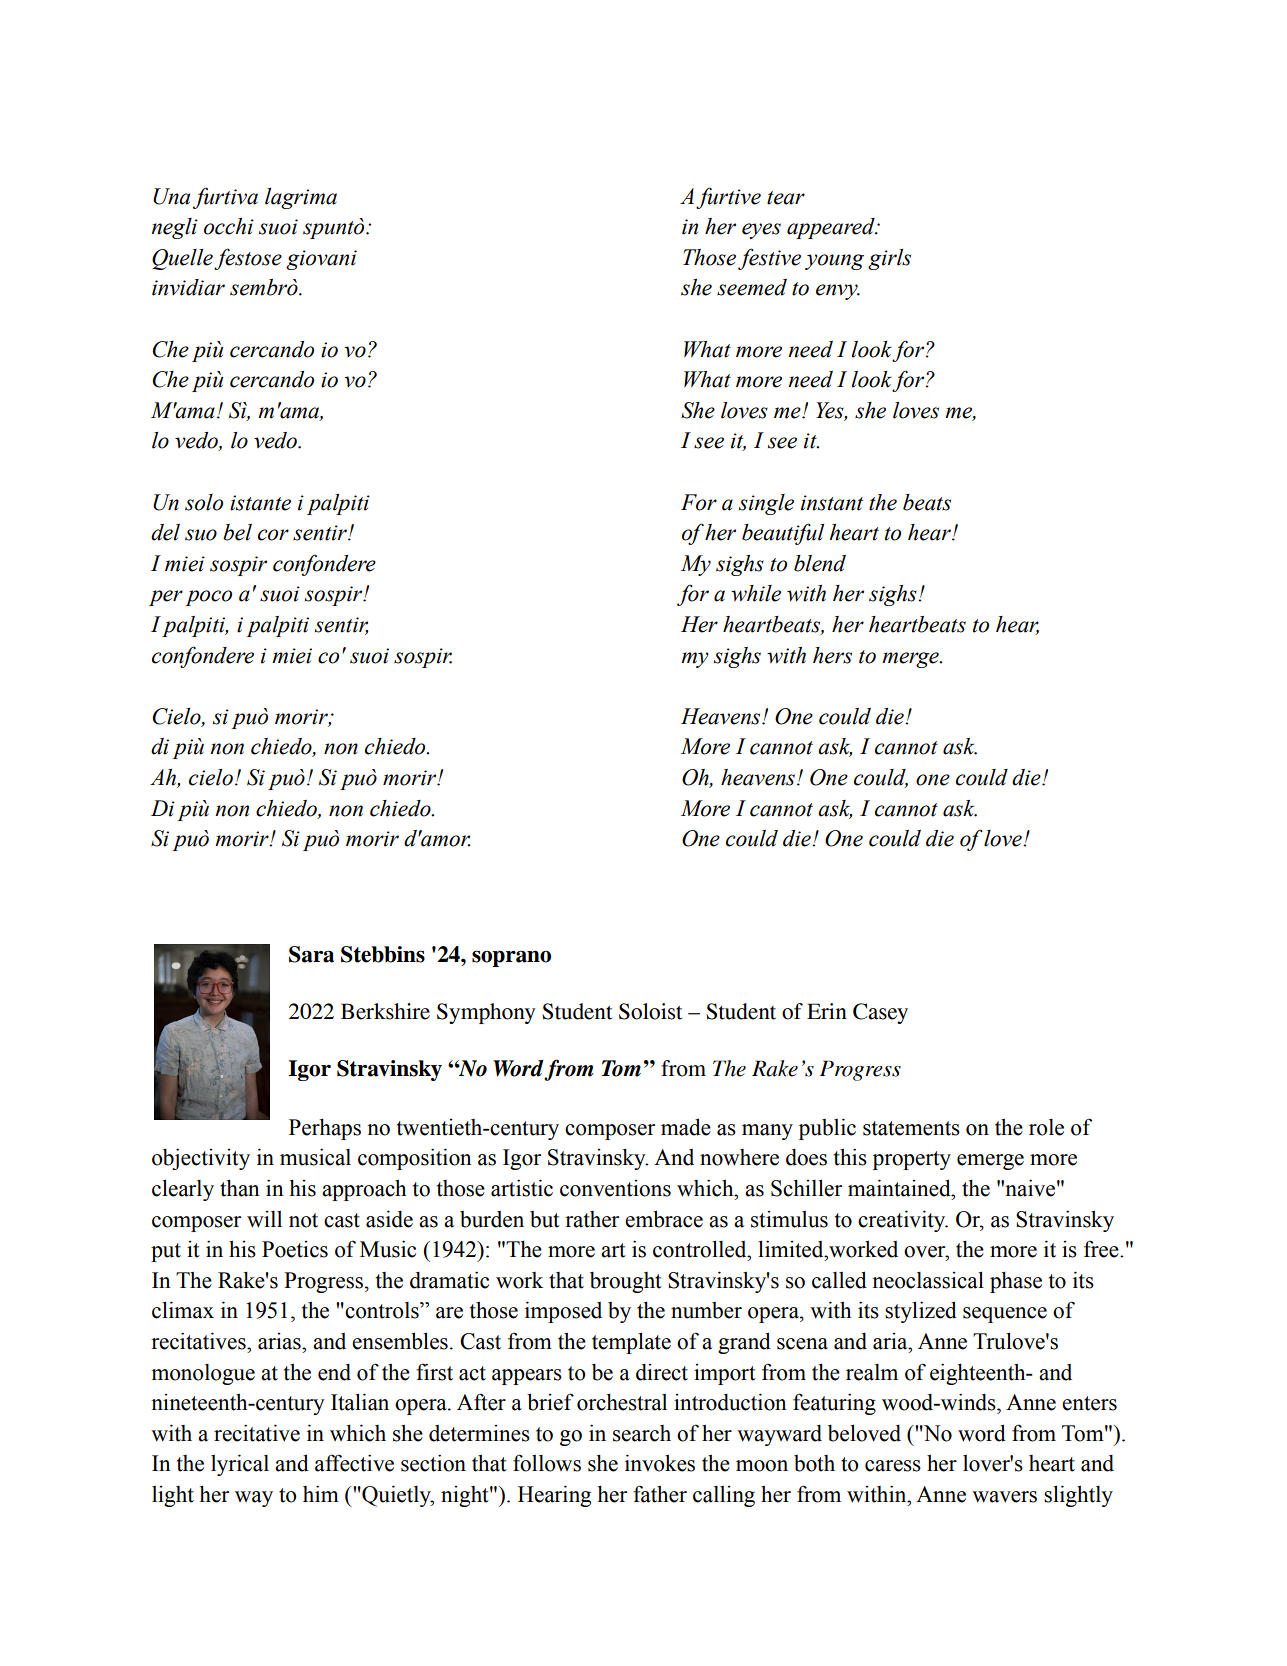 This image has width=1287, height=1666. Describe the element at coordinates (728, 198) in the image. I see `furtive` at that location.
